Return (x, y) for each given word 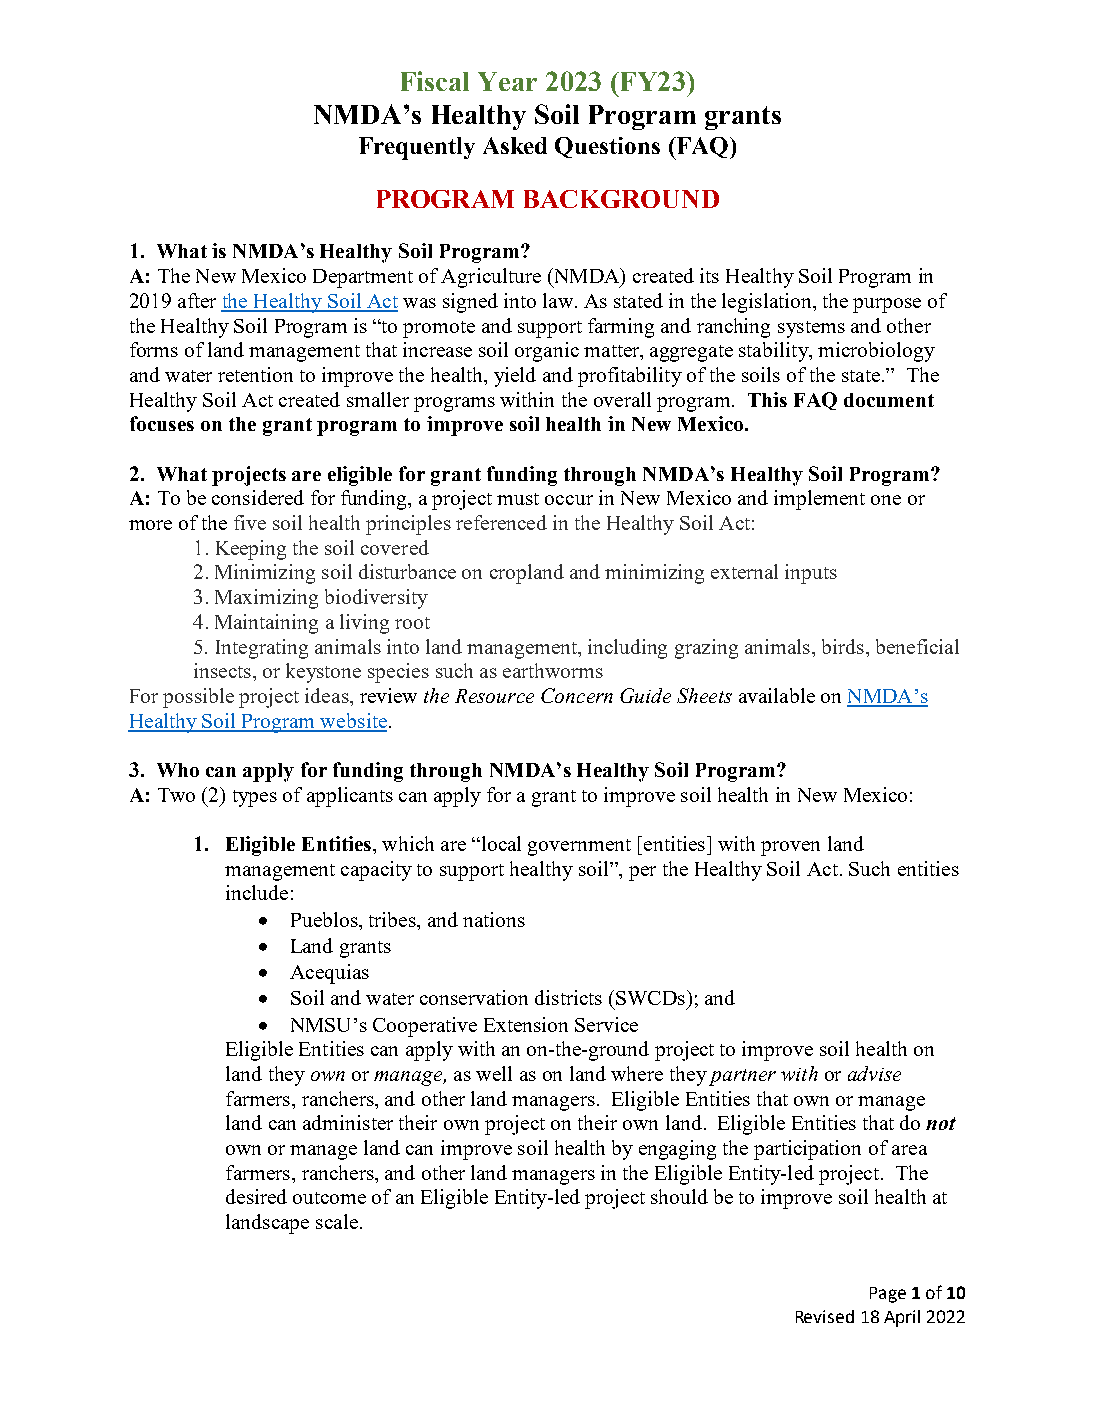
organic (547, 352)
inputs (811, 574)
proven (790, 848)
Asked (515, 145)
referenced (501, 522)
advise (874, 1073)
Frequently (417, 148)
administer (348, 1122)
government (579, 847)
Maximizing (266, 599)
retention (255, 374)
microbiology (876, 352)
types (255, 798)
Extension (526, 1024)
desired (256, 1196)
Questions (607, 147)
